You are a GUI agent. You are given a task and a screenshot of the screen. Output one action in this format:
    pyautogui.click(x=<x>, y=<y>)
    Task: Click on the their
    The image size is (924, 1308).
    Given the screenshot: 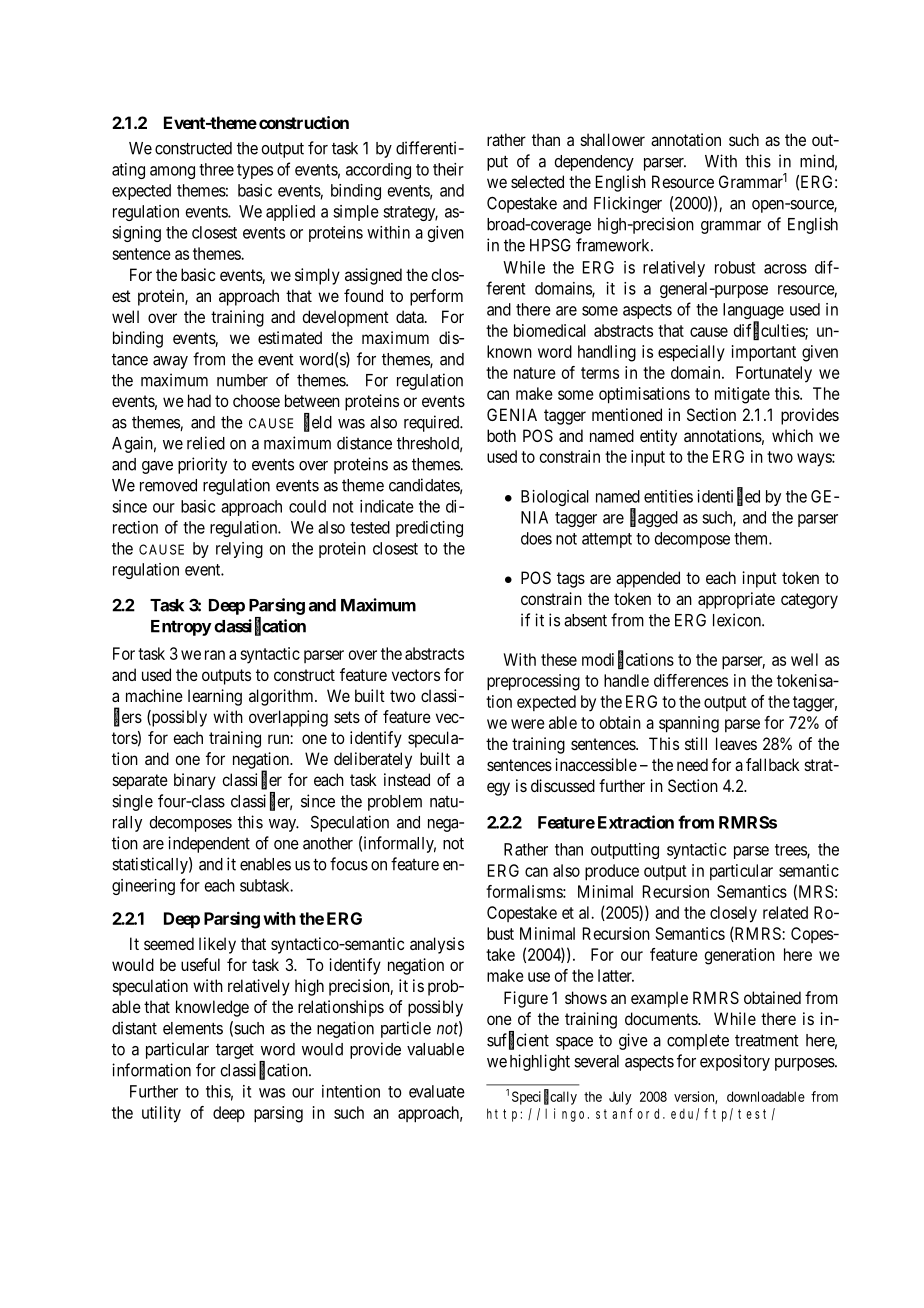 What is the action you would take?
    pyautogui.click(x=448, y=169)
